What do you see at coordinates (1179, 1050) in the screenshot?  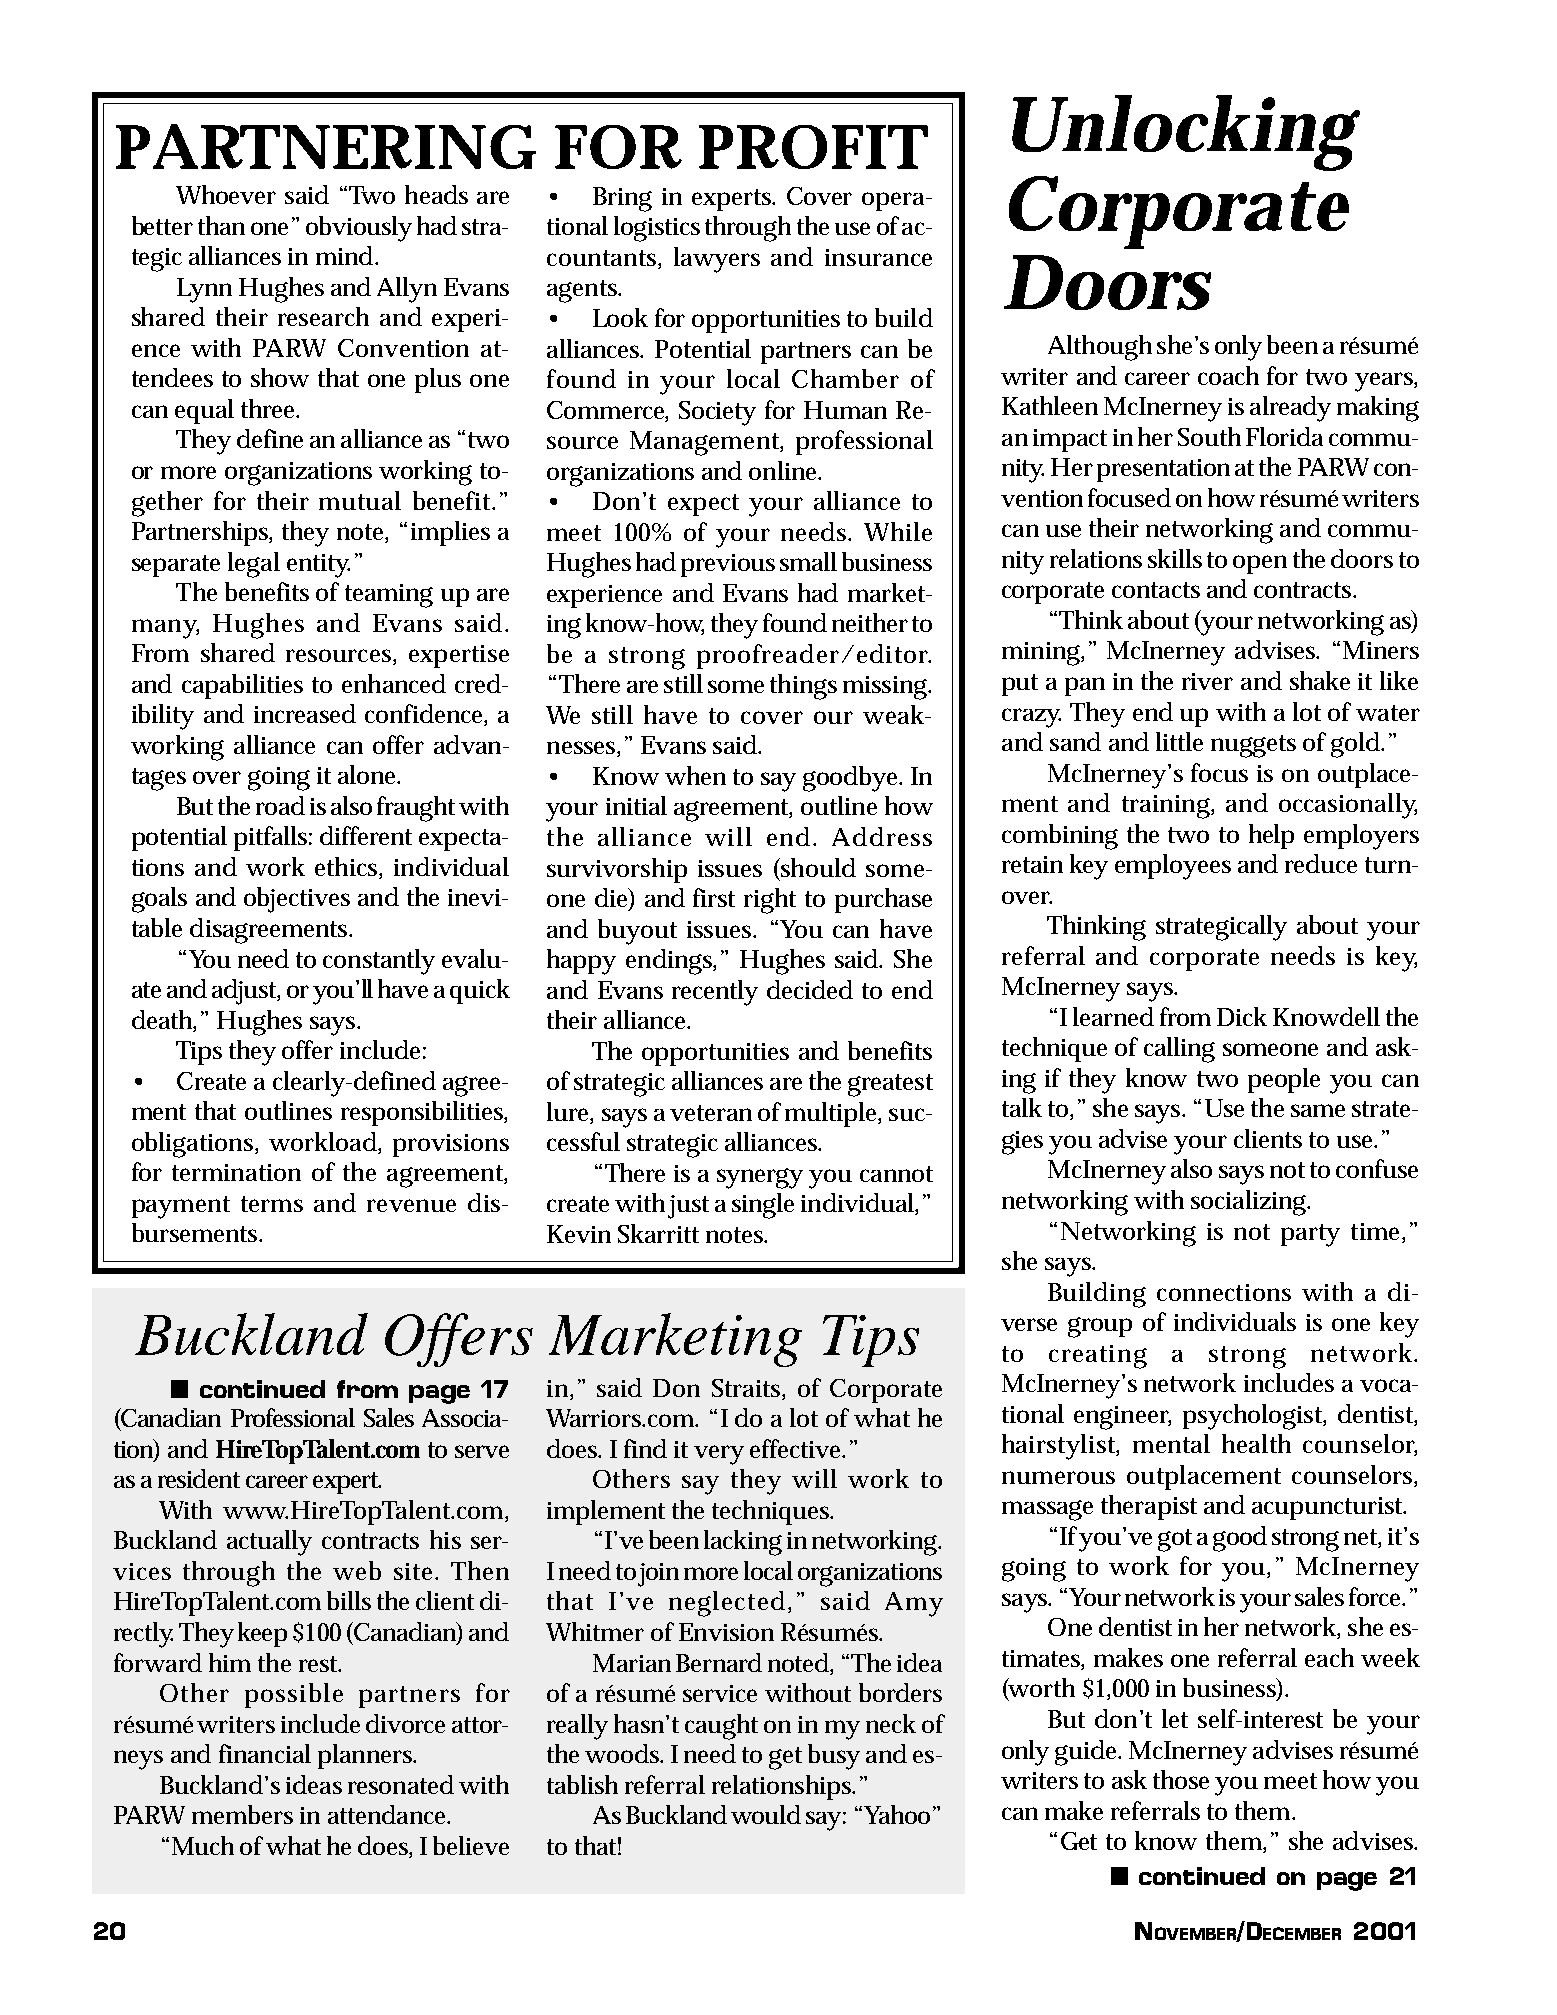 I see `calling` at bounding box center [1179, 1050].
